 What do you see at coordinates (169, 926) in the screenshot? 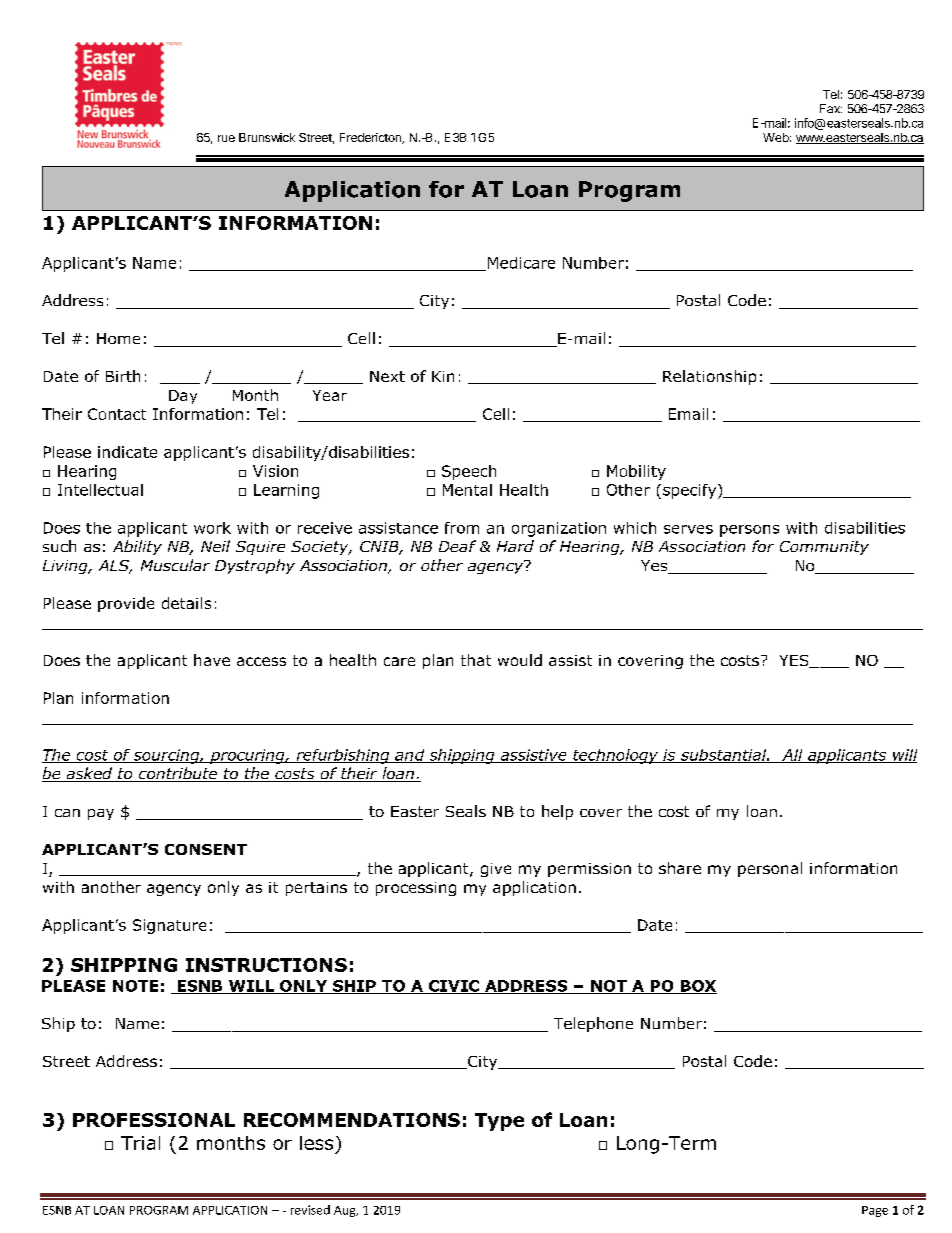
I see `Signature` at bounding box center [169, 926].
